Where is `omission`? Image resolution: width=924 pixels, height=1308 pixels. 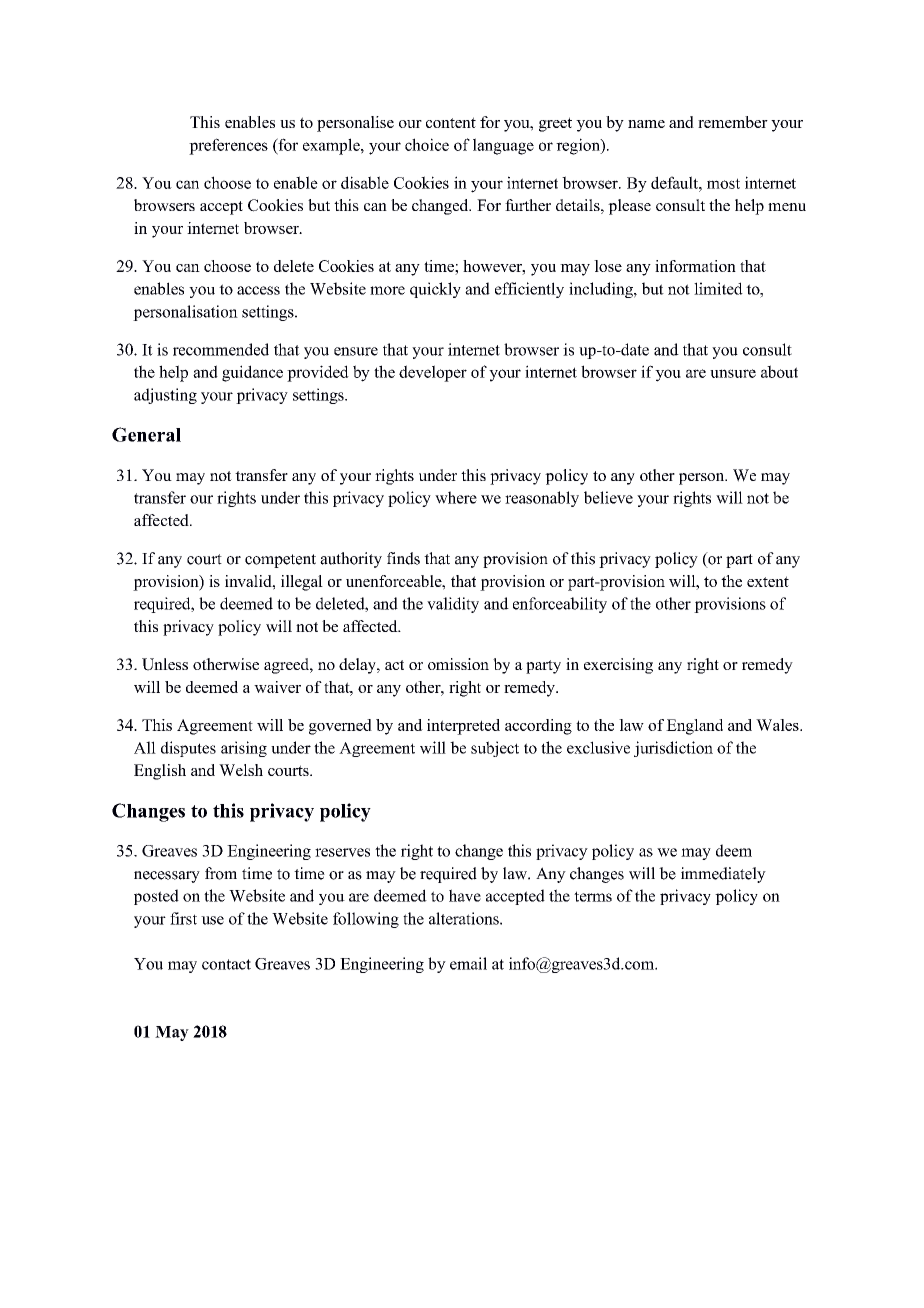 omission is located at coordinates (458, 664).
